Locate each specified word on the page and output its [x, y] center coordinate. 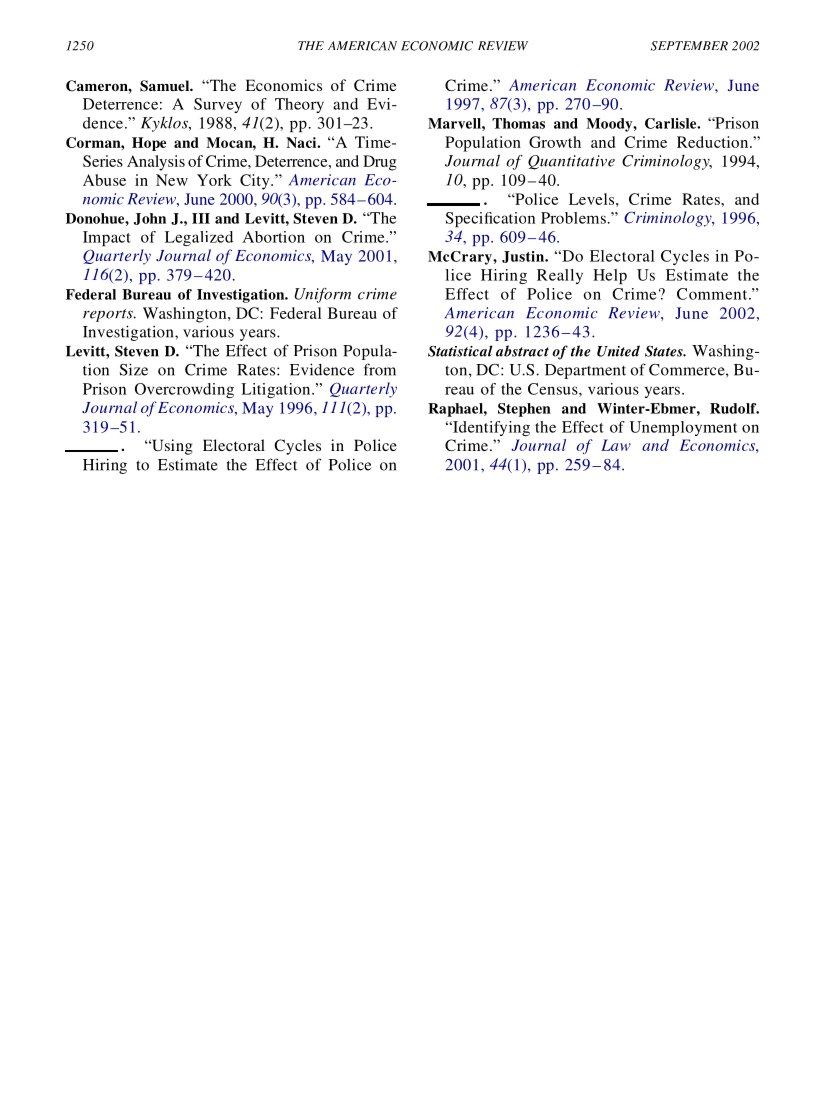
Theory [299, 105]
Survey [218, 105]
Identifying [490, 428]
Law [616, 445]
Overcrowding [184, 390]
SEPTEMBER [689, 46]
